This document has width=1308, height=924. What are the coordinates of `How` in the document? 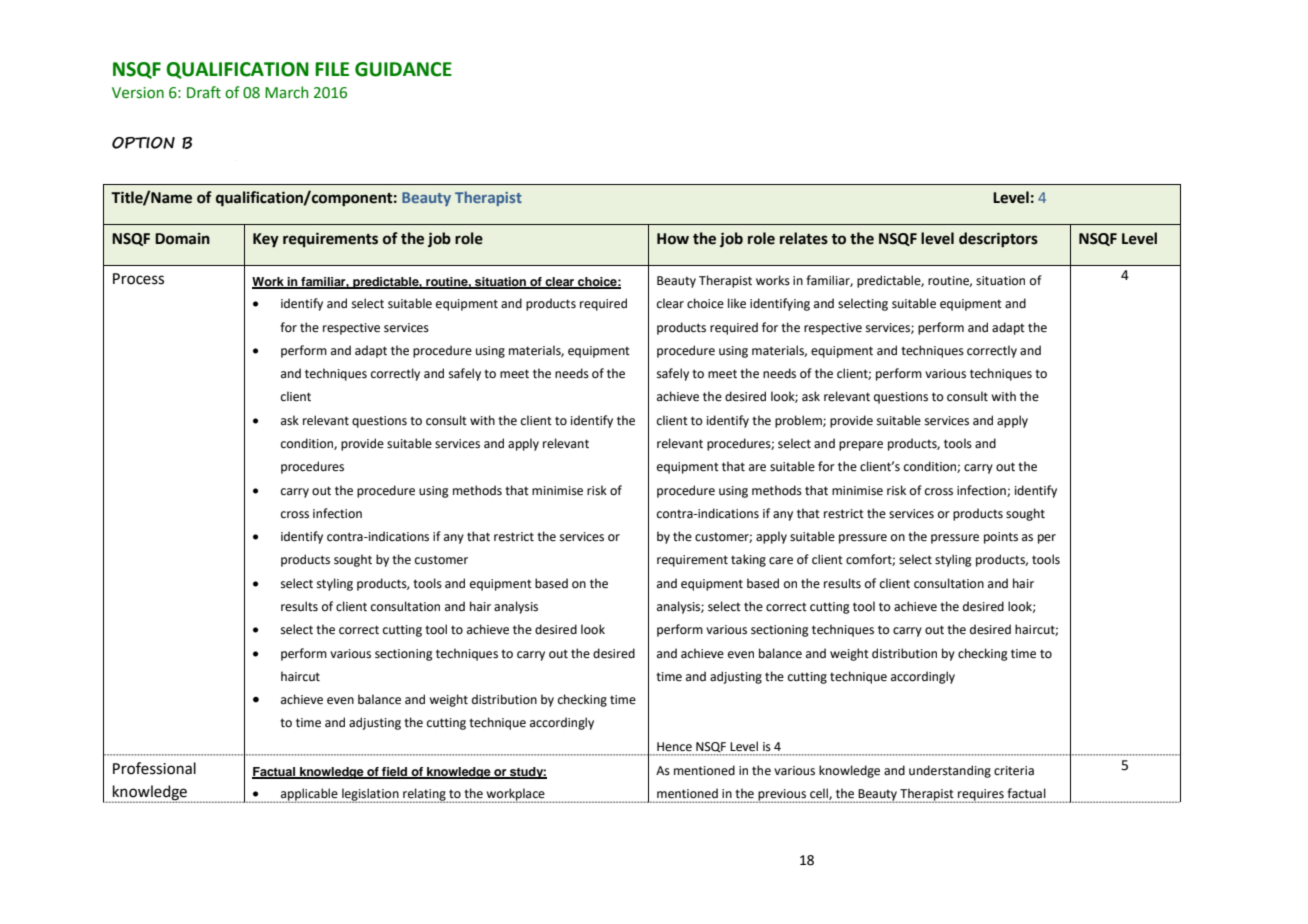 It's located at (673, 239).
